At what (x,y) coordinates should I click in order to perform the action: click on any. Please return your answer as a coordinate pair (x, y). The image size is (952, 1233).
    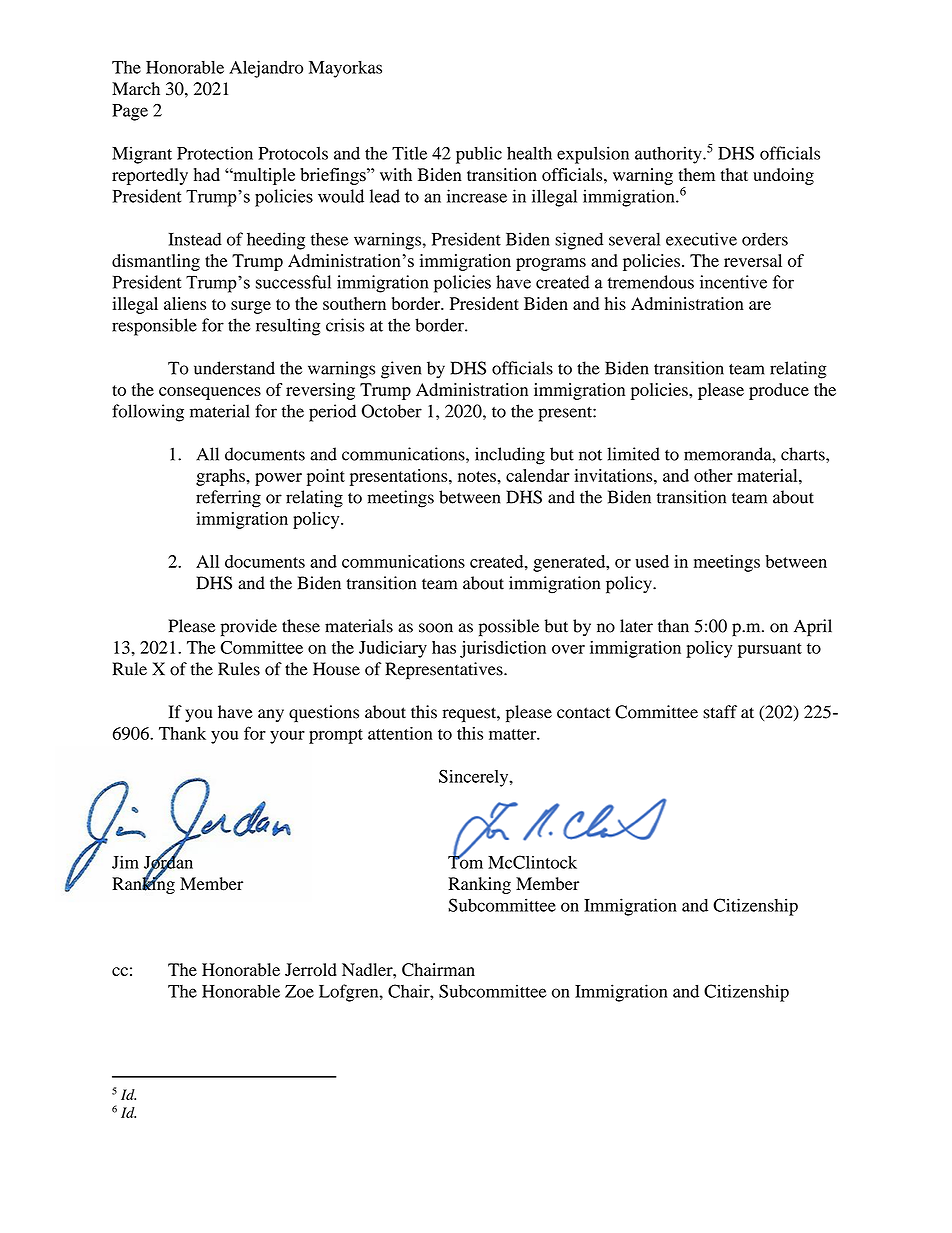
    Looking at the image, I should click on (271, 715).
